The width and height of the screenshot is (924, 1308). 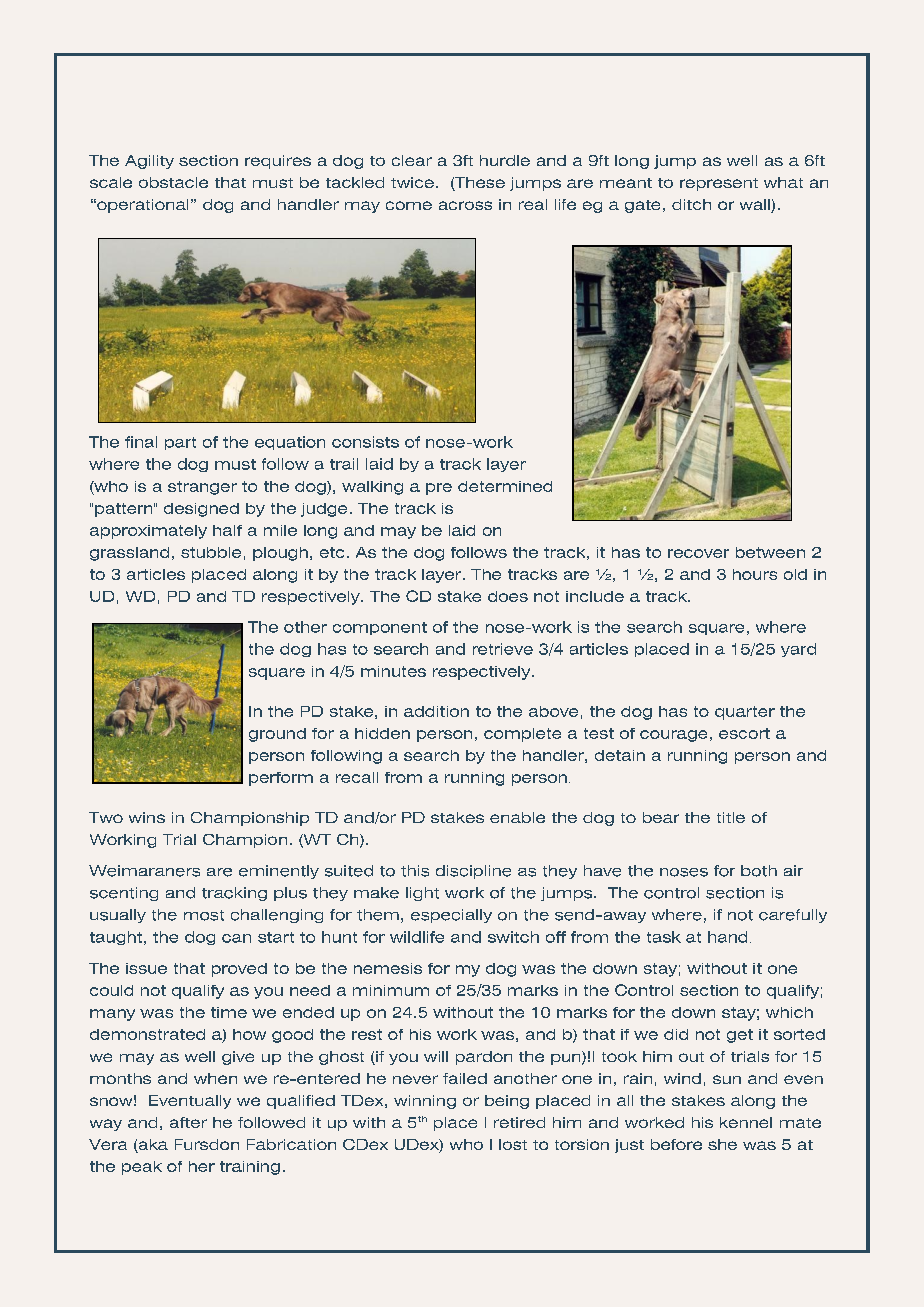 I want to click on represent, so click(x=719, y=184).
